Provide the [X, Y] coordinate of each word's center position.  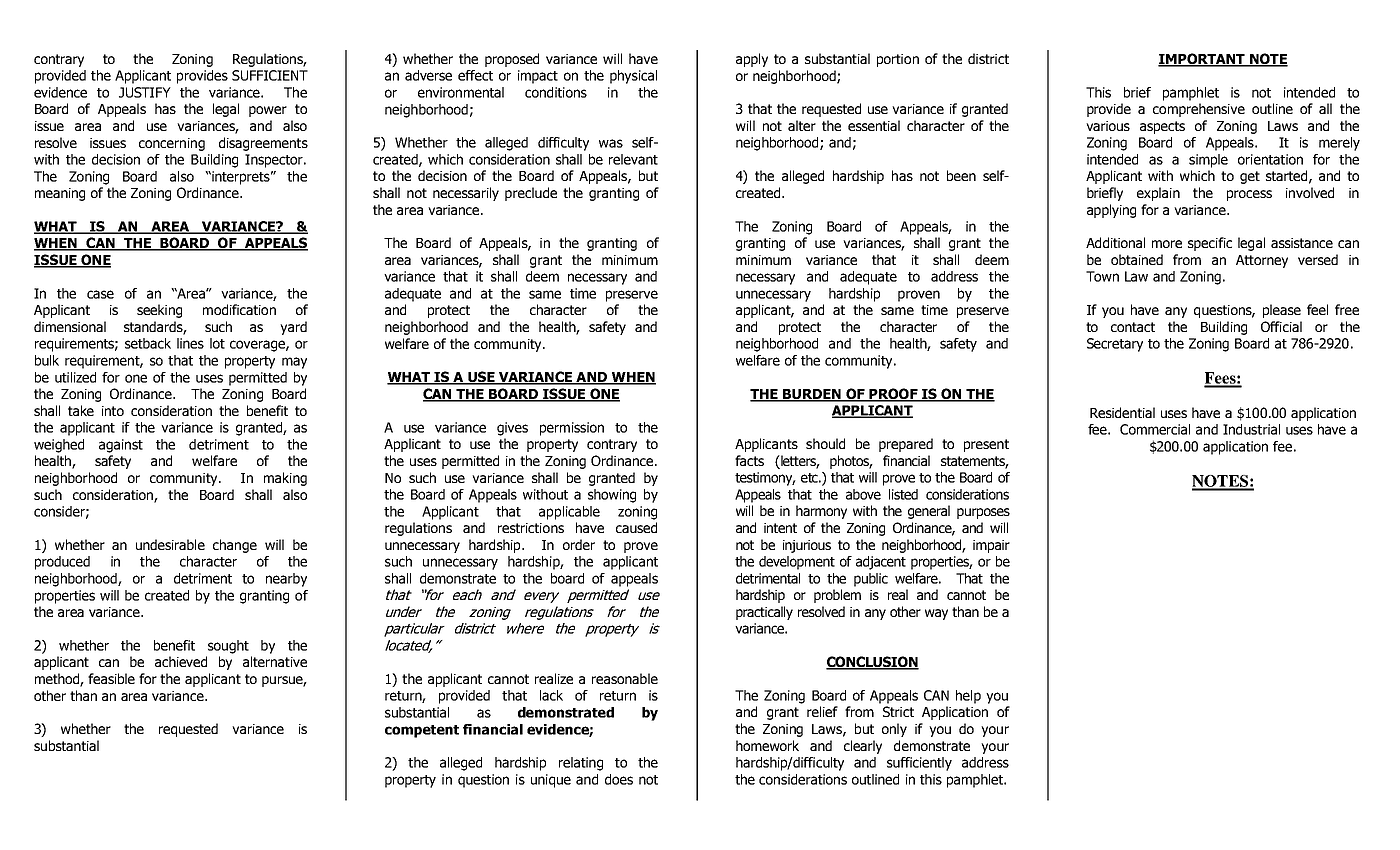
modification [239, 309]
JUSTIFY [145, 92]
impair [991, 546]
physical [633, 77]
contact [1133, 327]
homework [767, 745]
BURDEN [812, 395]
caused [636, 527]
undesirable [170, 544]
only [894, 730]
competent [422, 731]
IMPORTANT [1202, 60]
